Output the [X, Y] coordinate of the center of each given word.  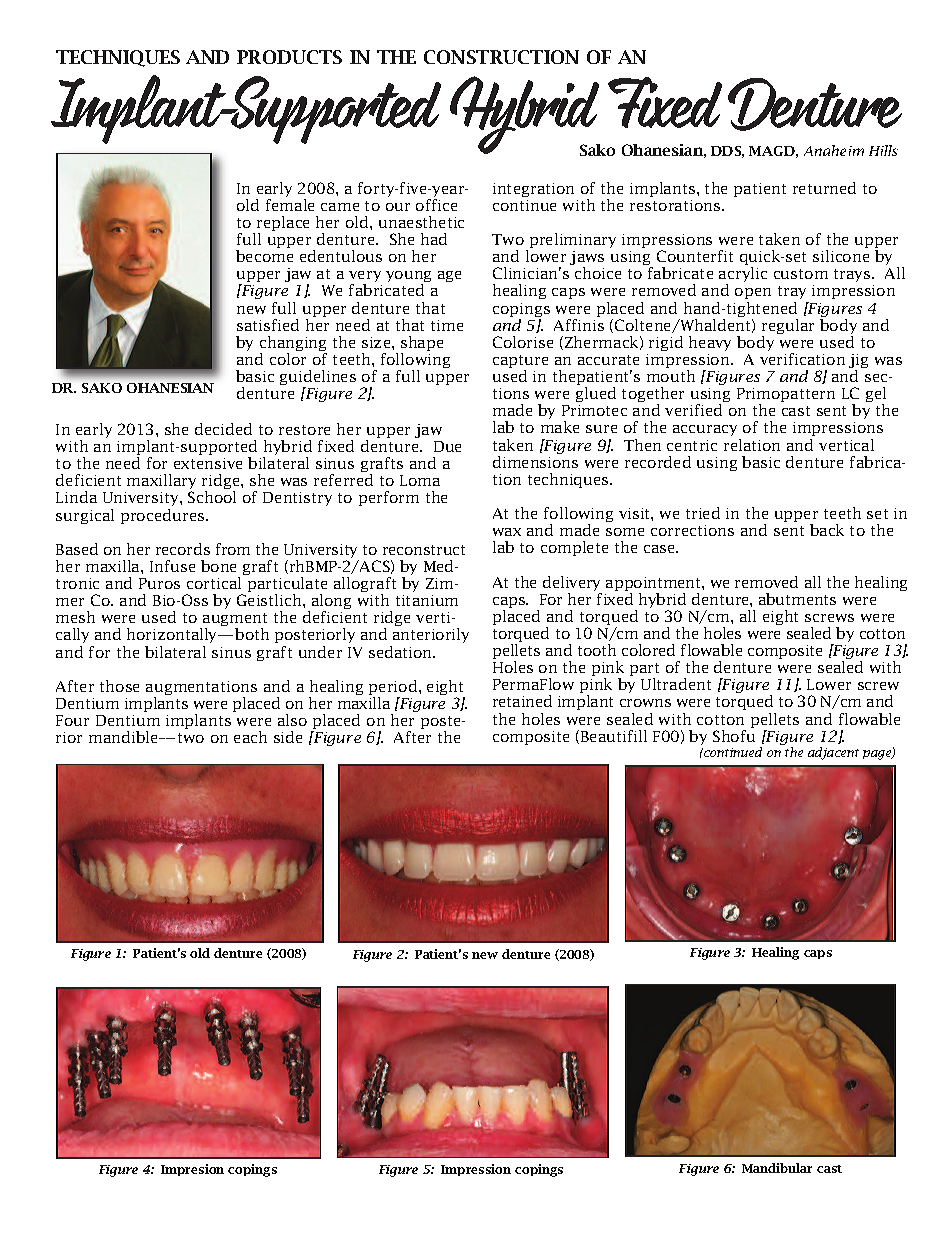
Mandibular [777, 1168]
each [250, 737]
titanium [427, 600]
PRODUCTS [289, 57]
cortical [214, 583]
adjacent [833, 753]
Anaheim [834, 150]
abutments [797, 599]
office [436, 205]
